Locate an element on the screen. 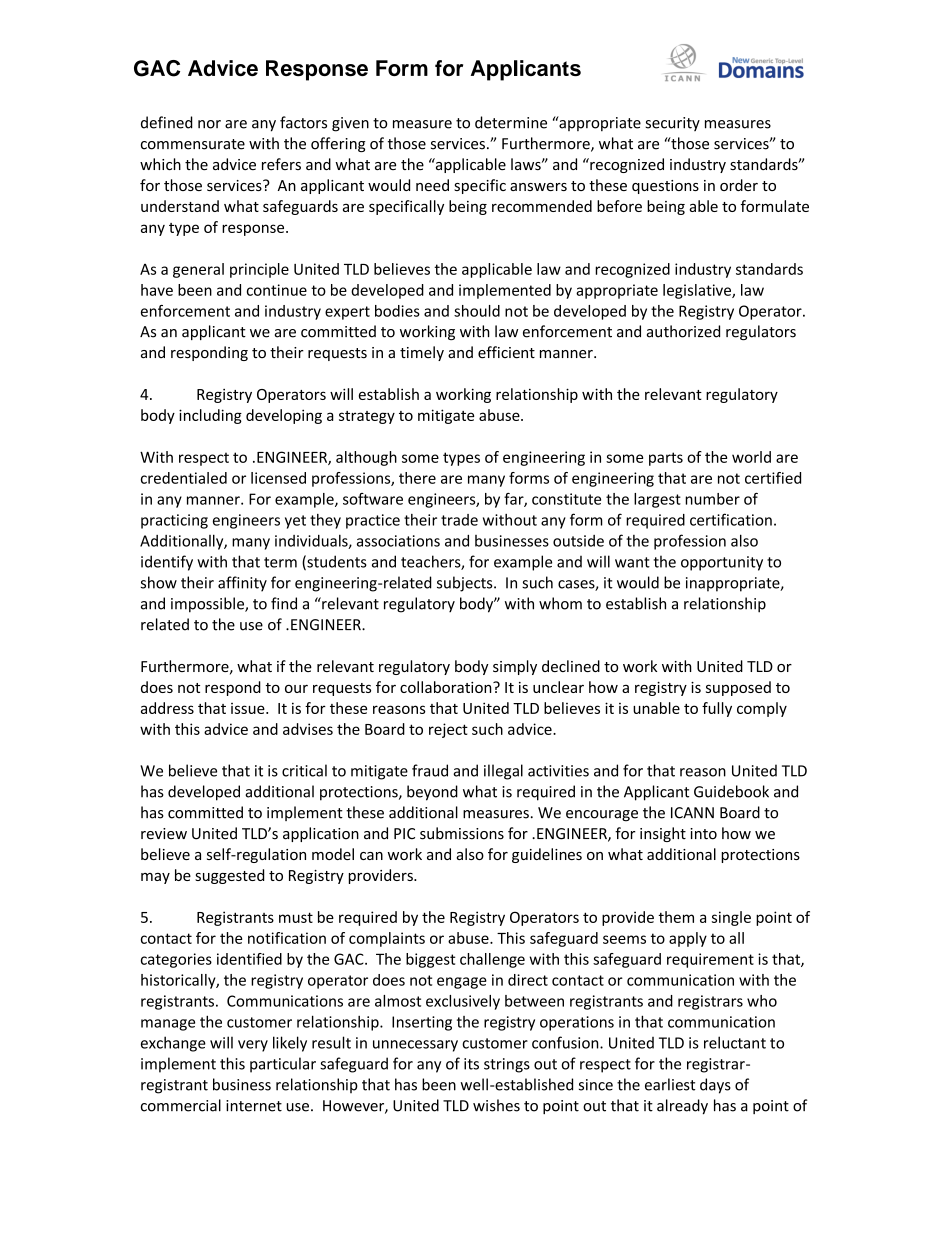  internet is located at coordinates (254, 1106).
